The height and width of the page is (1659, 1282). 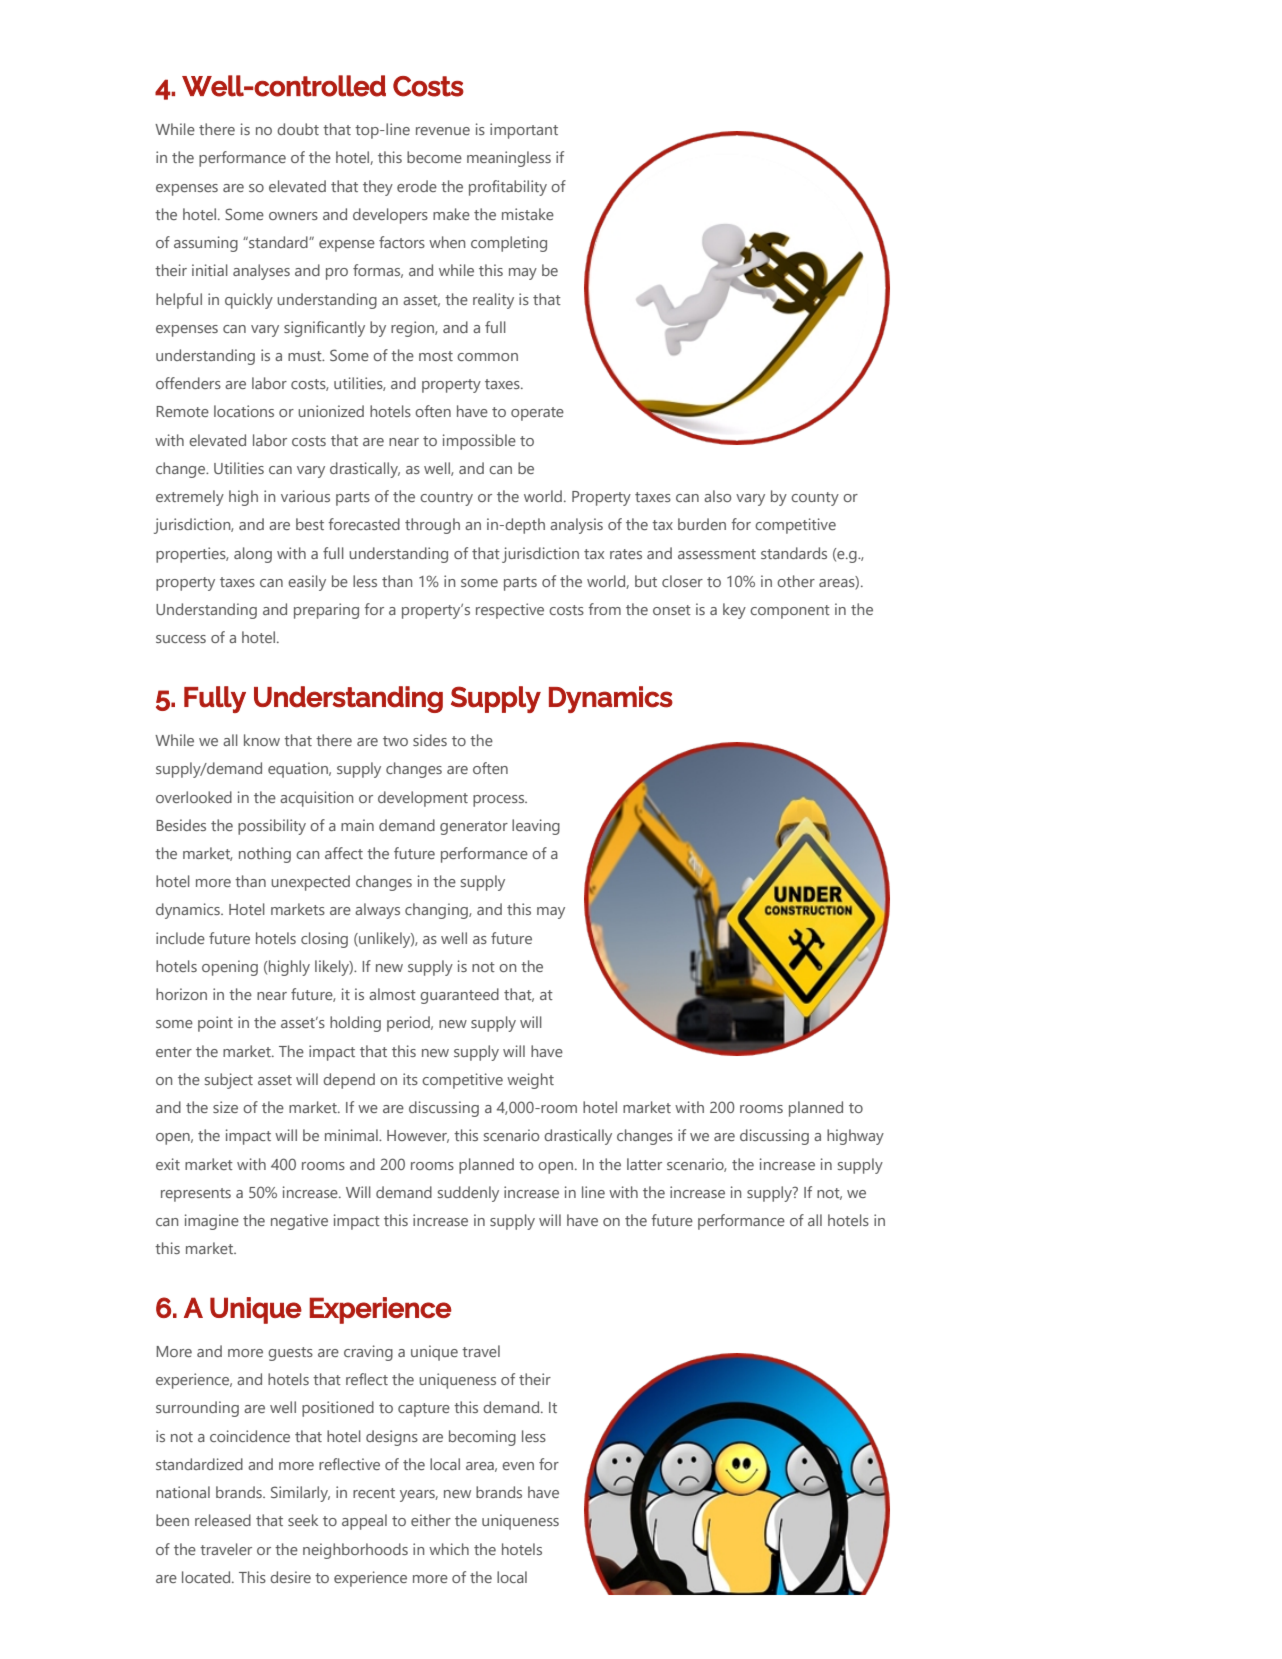 I want to click on owners, so click(x=293, y=216).
